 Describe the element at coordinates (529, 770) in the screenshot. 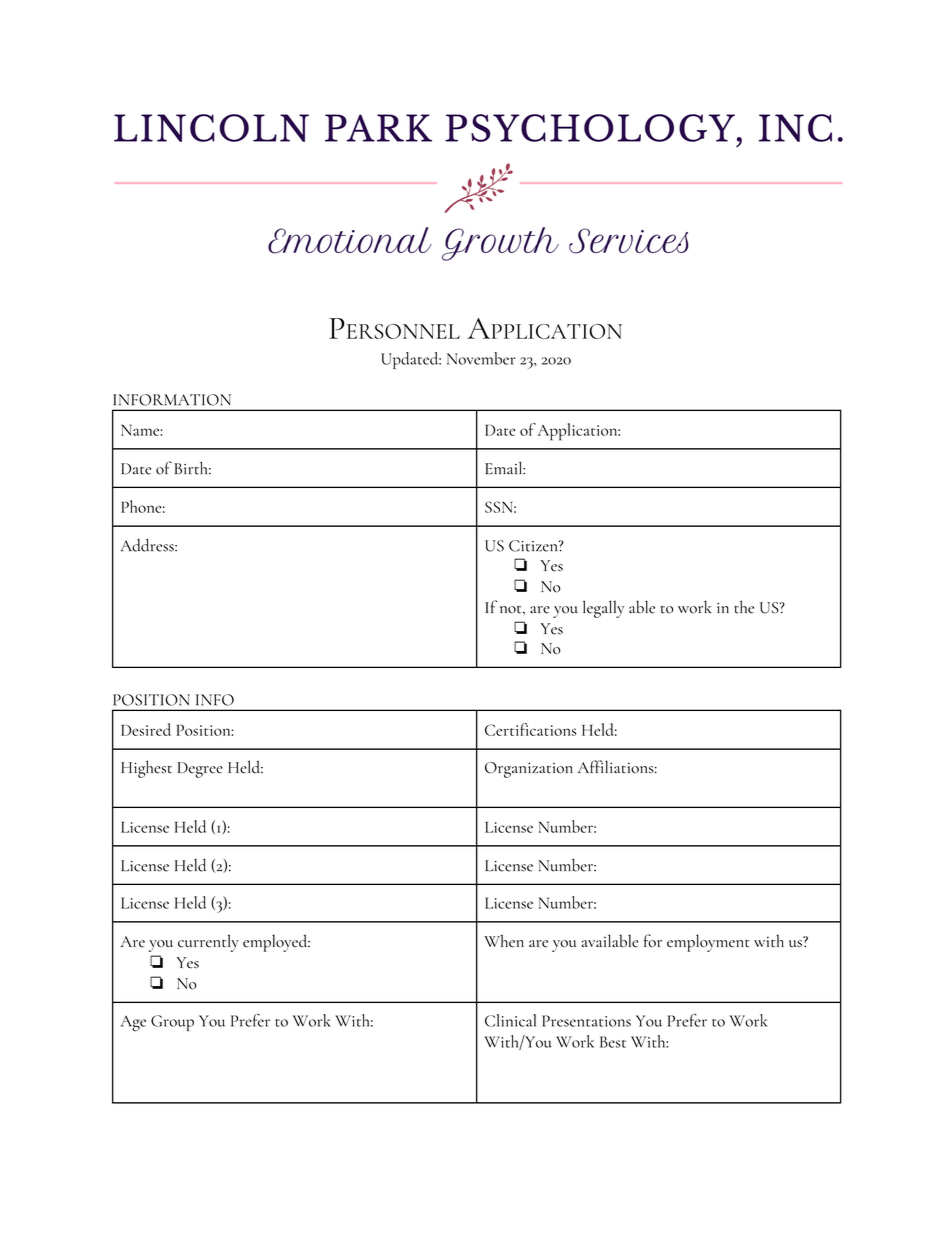

I see `Organization` at that location.
